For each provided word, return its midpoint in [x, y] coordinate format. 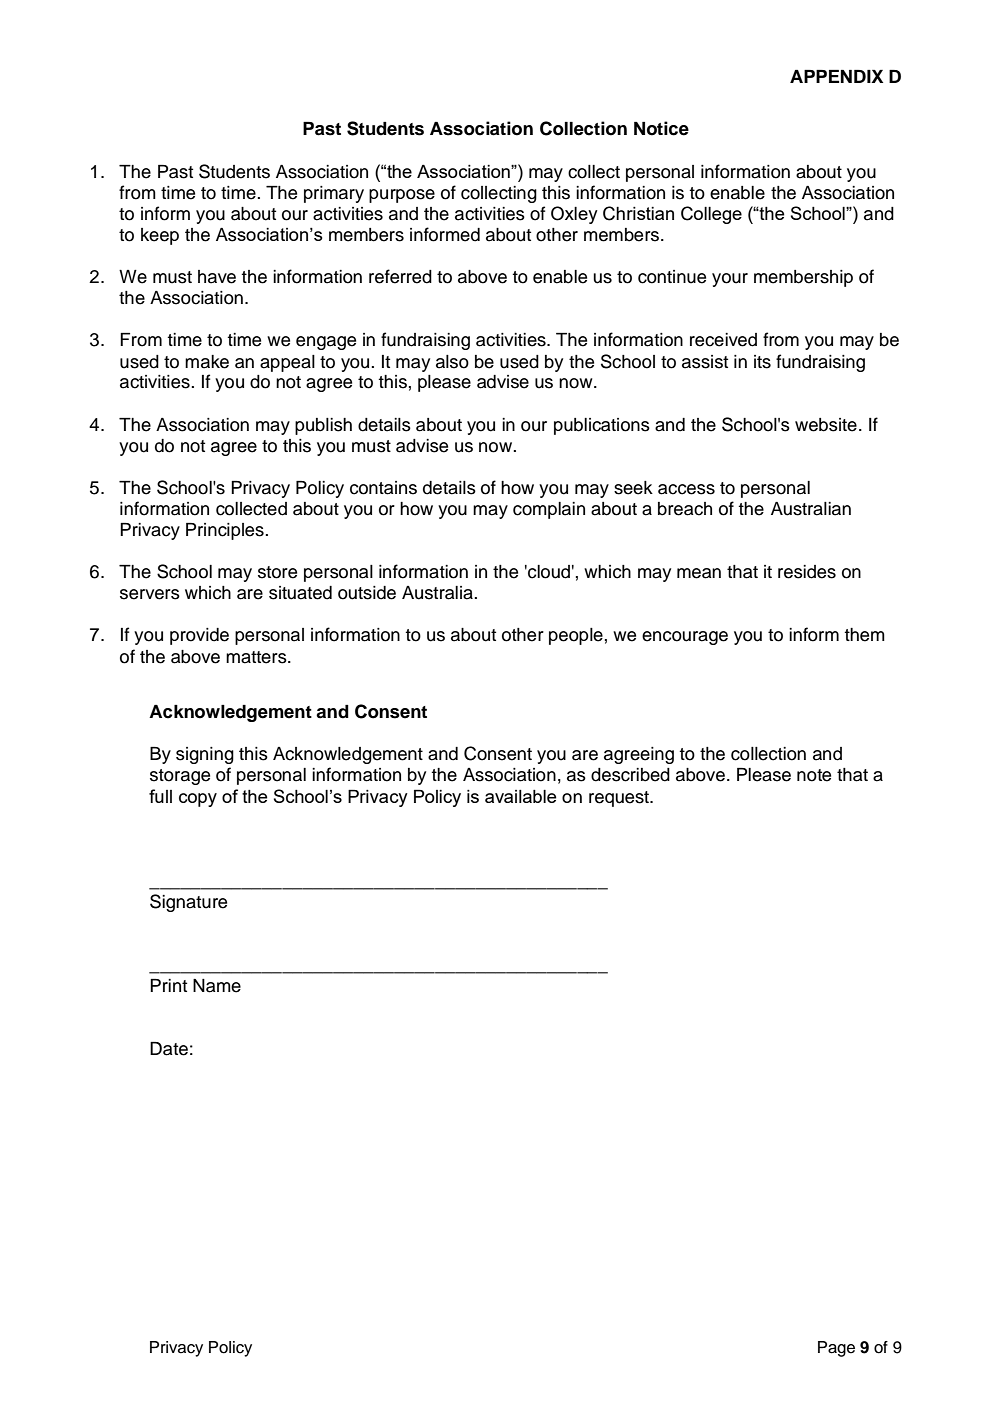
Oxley [574, 215]
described [630, 775]
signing [205, 755]
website [826, 425]
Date [169, 1049]
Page [836, 1349]
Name [217, 986]
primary [334, 194]
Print [168, 985]
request [620, 799]
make [207, 362]
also [452, 362]
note [814, 775]
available [521, 796]
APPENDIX [836, 76]
